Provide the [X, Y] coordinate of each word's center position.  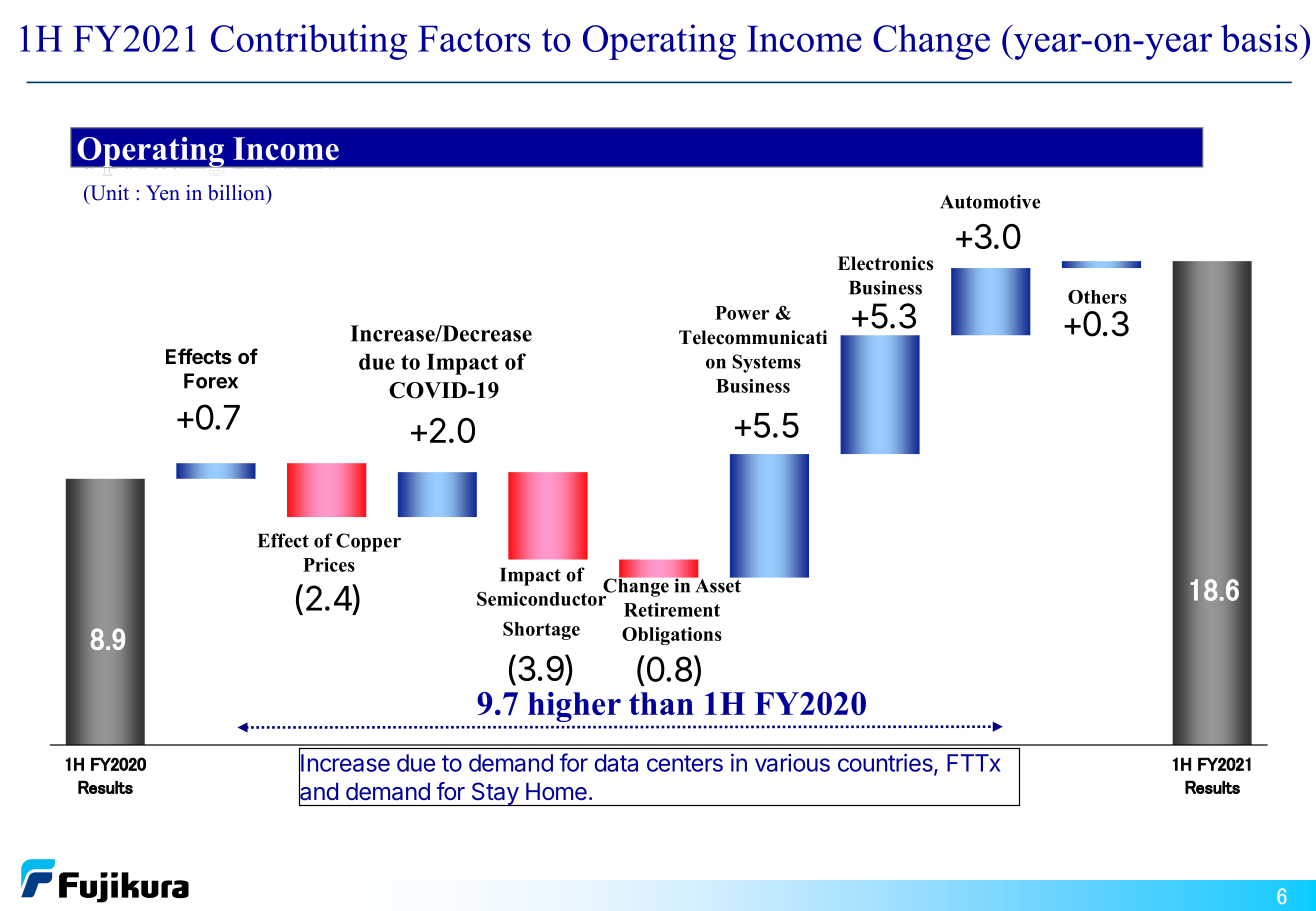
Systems [766, 363]
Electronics [885, 263]
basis [1259, 38]
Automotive [990, 201]
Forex [211, 381]
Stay [494, 794]
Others [1097, 297]
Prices [329, 565]
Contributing [309, 42]
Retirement [672, 610]
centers [685, 763]
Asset [718, 584]
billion [237, 193]
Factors [474, 39]
